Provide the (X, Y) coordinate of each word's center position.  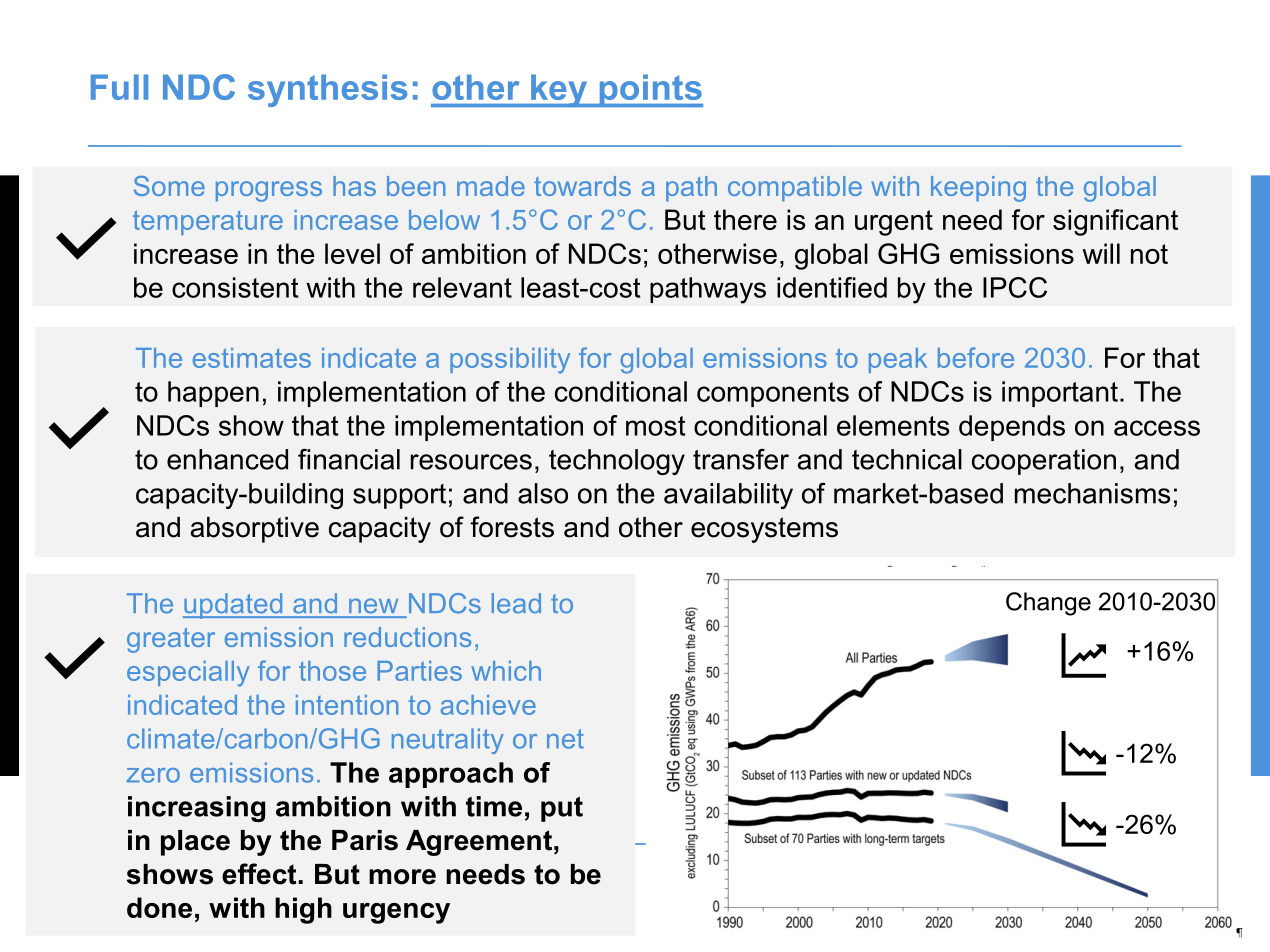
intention (347, 705)
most (656, 426)
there (745, 219)
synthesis (327, 90)
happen (213, 394)
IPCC (1015, 287)
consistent (235, 287)
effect (260, 874)
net (565, 739)
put (562, 809)
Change (1048, 604)
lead (516, 603)
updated (234, 606)
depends (1012, 428)
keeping (978, 189)
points (650, 90)
